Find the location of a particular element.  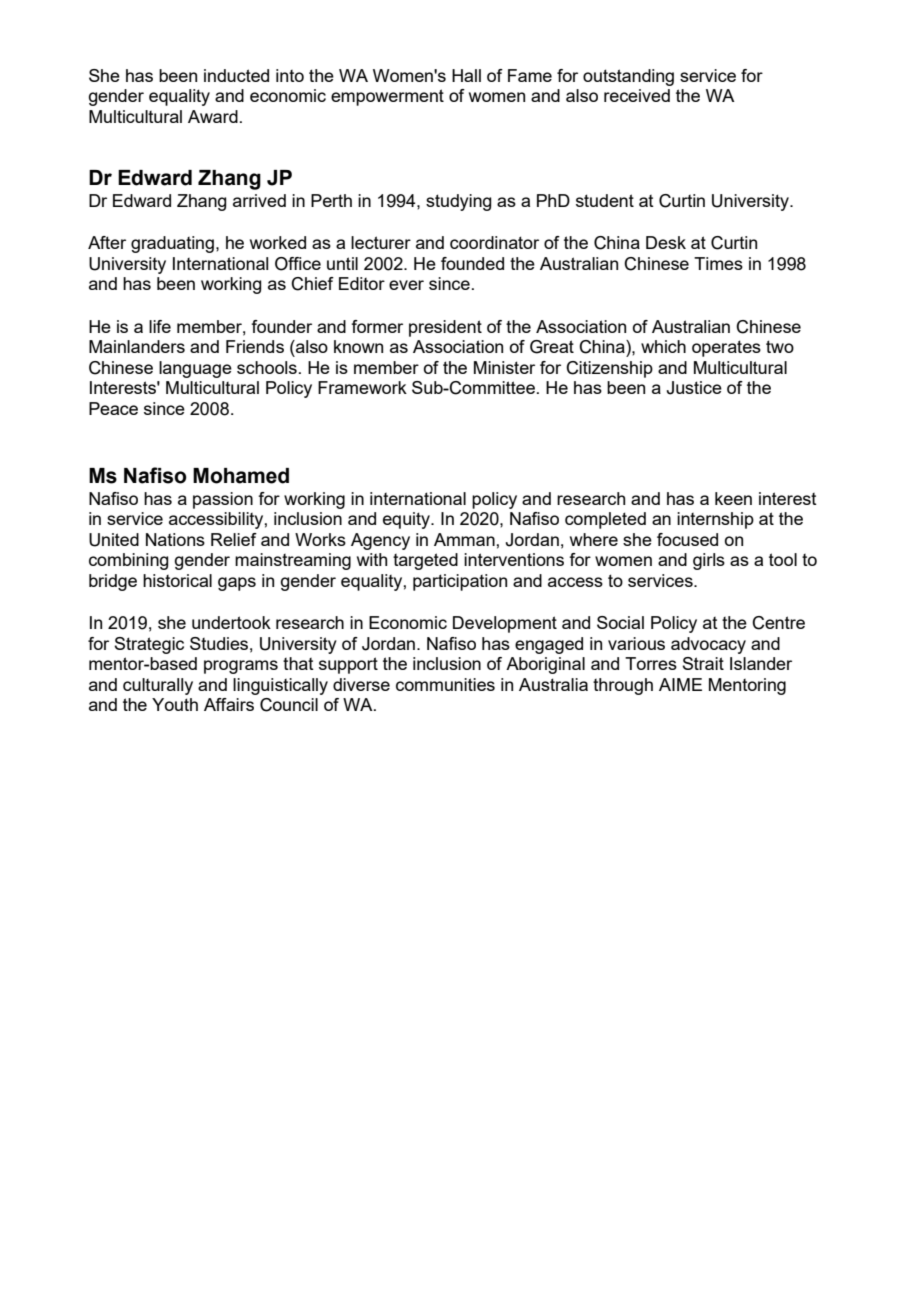

culturally is located at coordinates (158, 686).
